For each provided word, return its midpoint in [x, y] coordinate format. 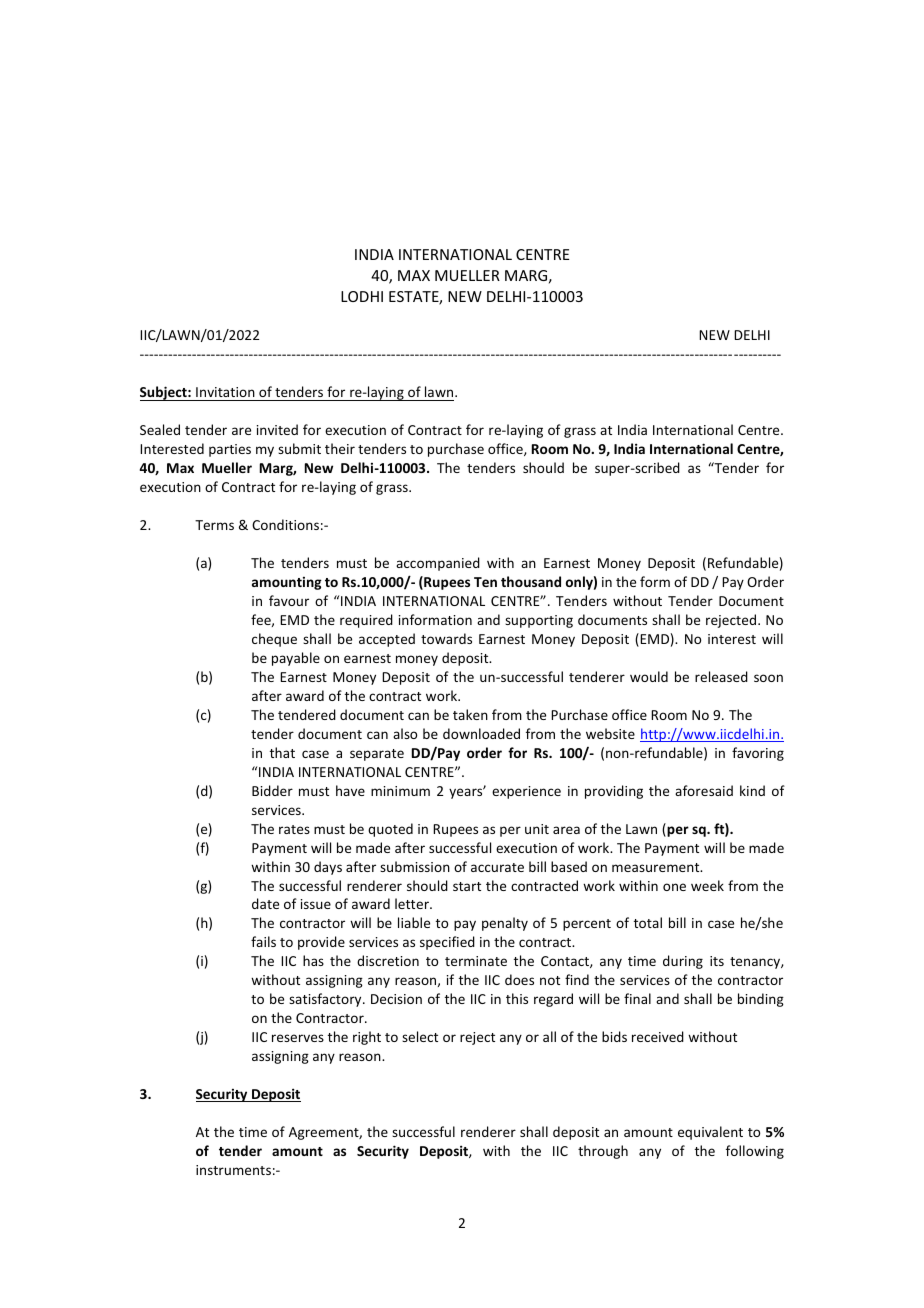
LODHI [362, 296]
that [282, 752]
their [340, 448]
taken [470, 714]
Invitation [225, 392]
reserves [298, 1038]
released [721, 676]
